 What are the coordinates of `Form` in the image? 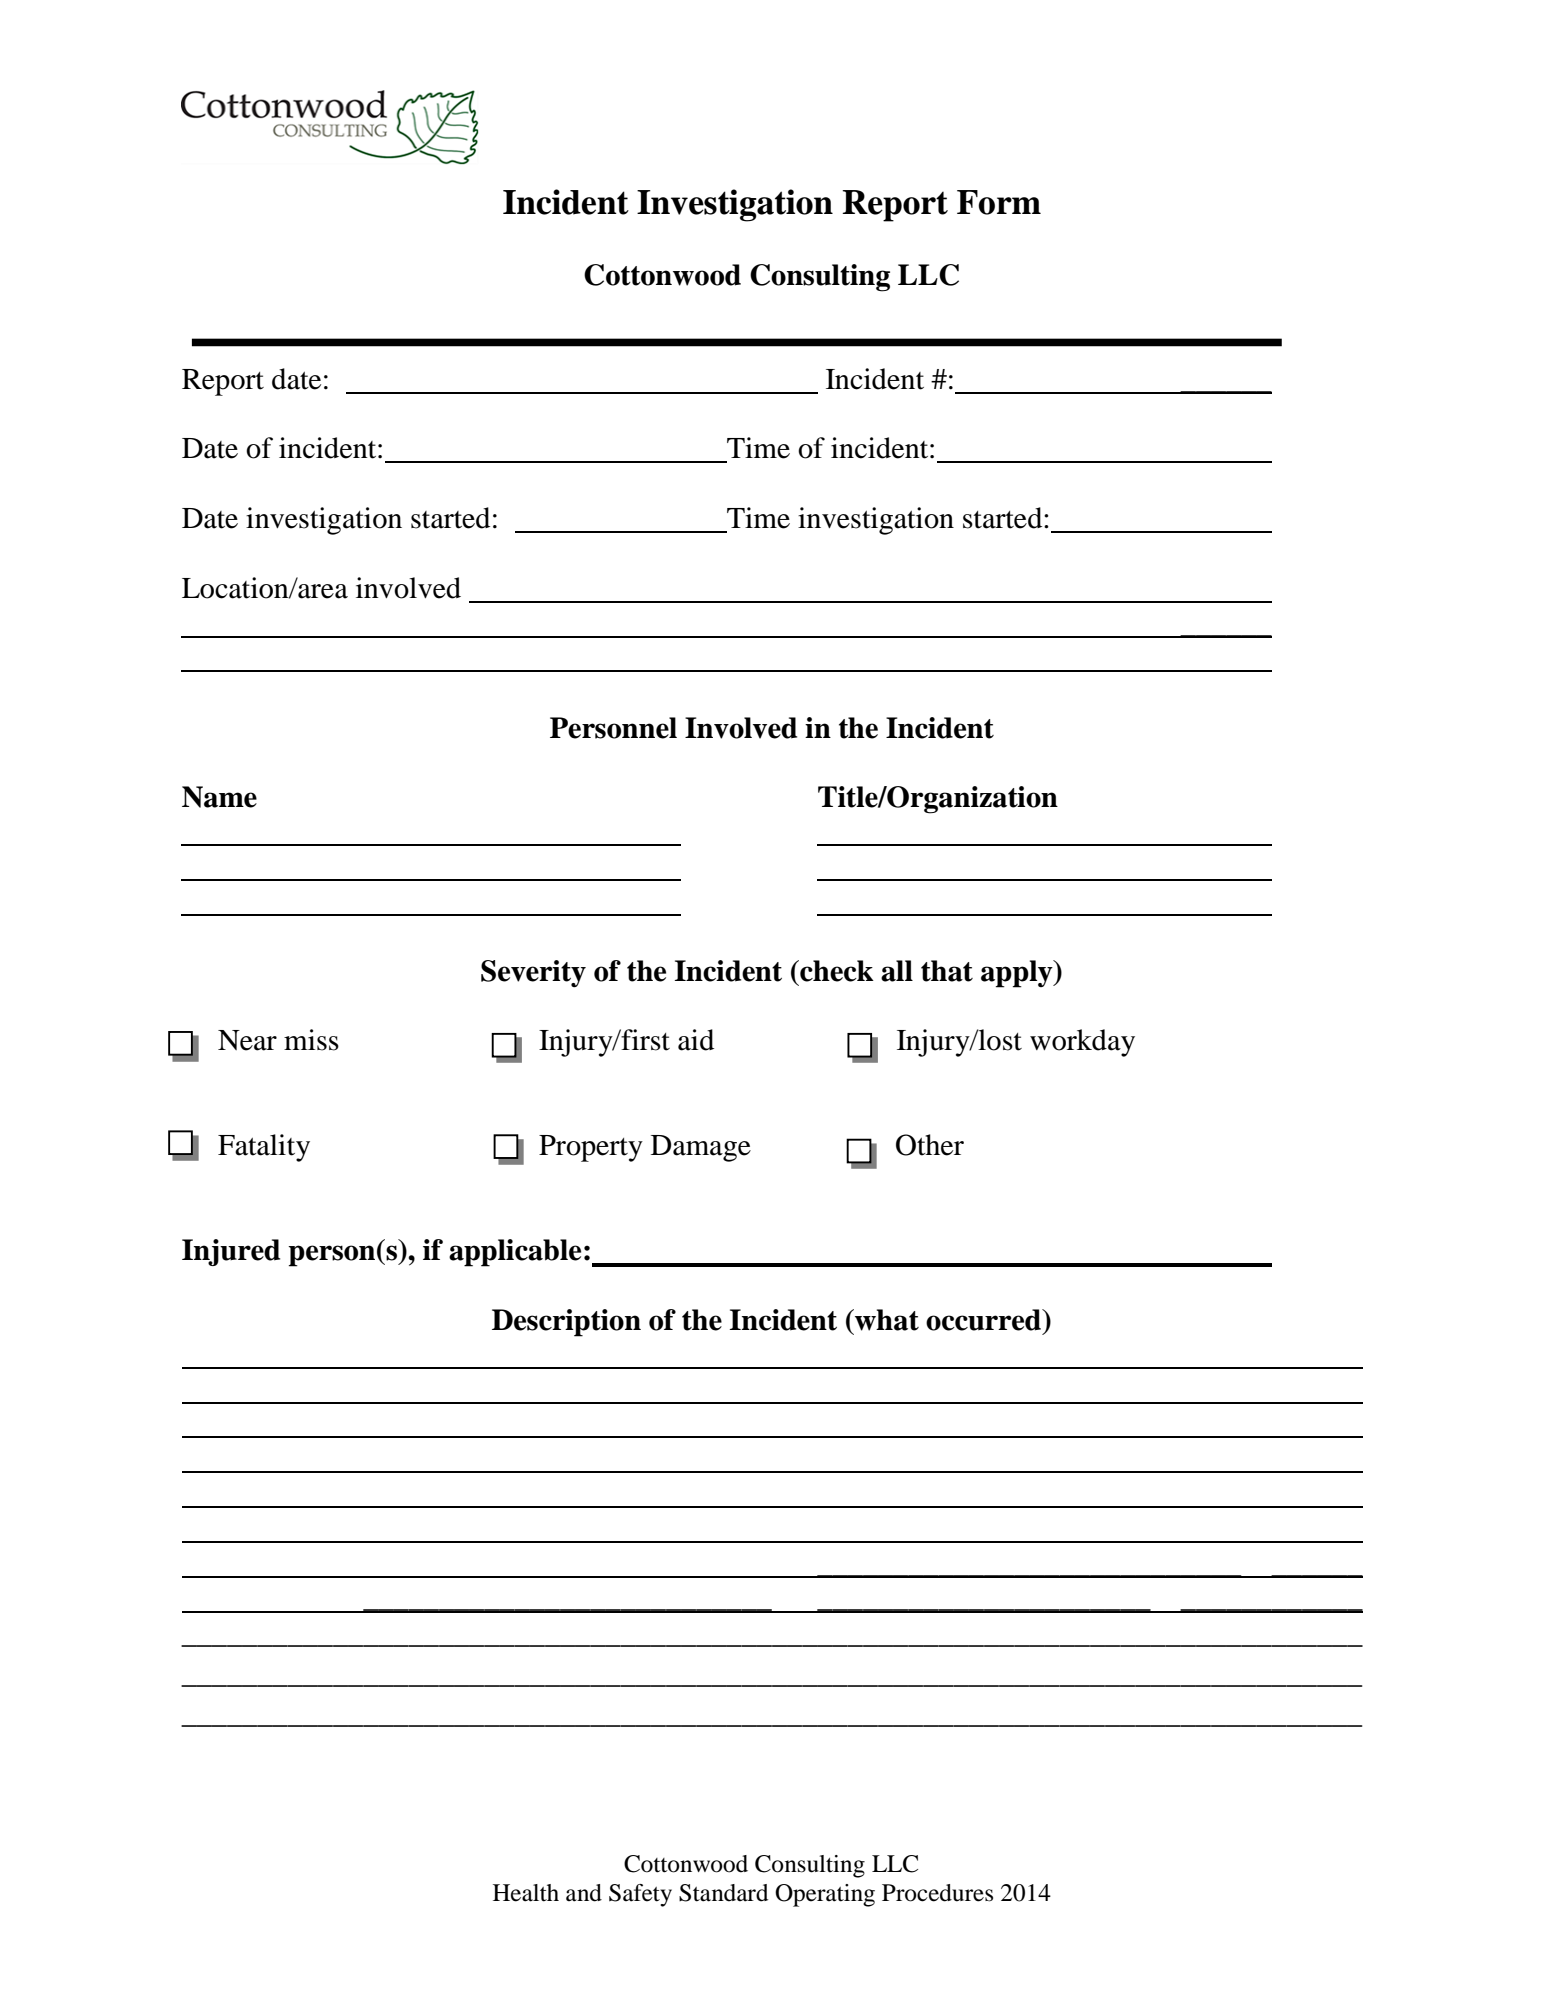 It's located at (999, 202).
